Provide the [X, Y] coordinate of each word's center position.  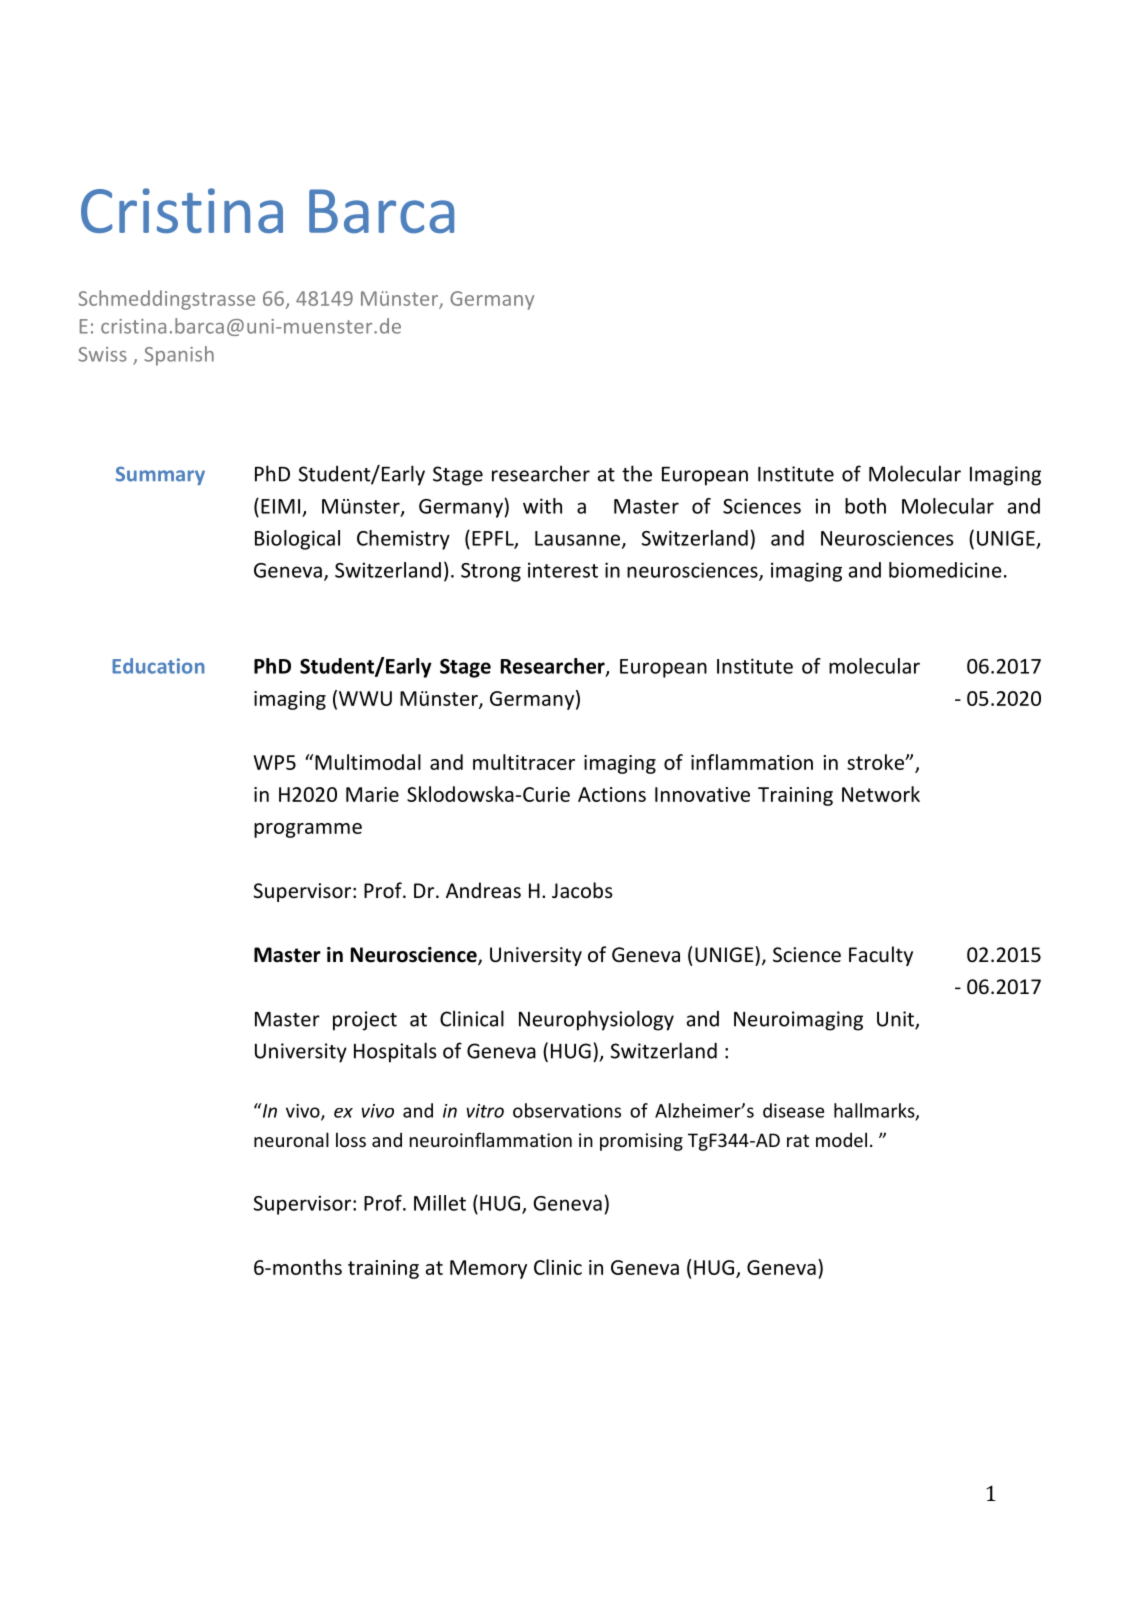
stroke [876, 762]
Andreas [483, 890]
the [637, 473]
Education [158, 666]
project [365, 1021]
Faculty [881, 956]
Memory [488, 1269]
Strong [491, 572]
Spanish [179, 356]
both [865, 506]
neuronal [291, 1139]
